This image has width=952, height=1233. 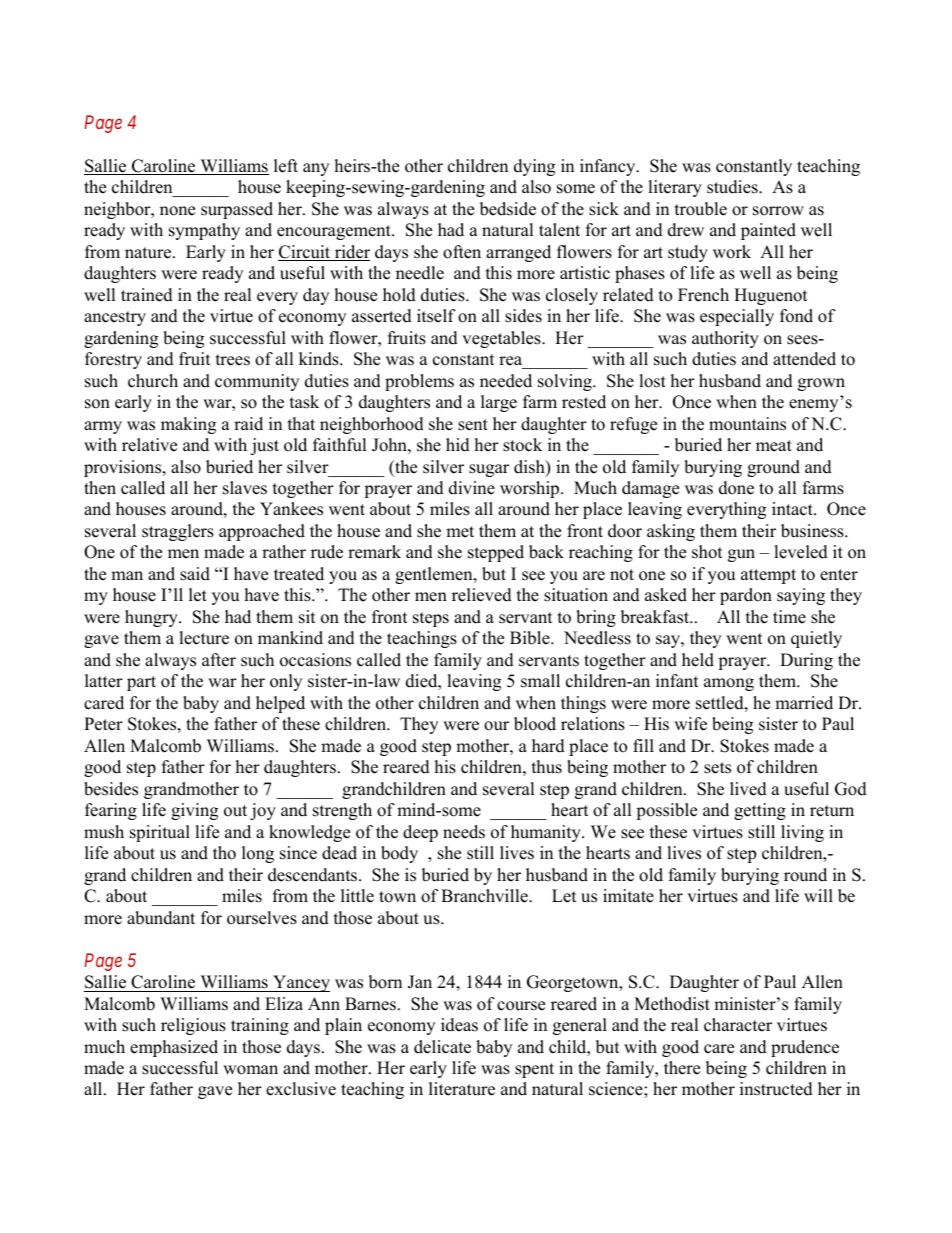 I want to click on divine, so click(x=472, y=488).
